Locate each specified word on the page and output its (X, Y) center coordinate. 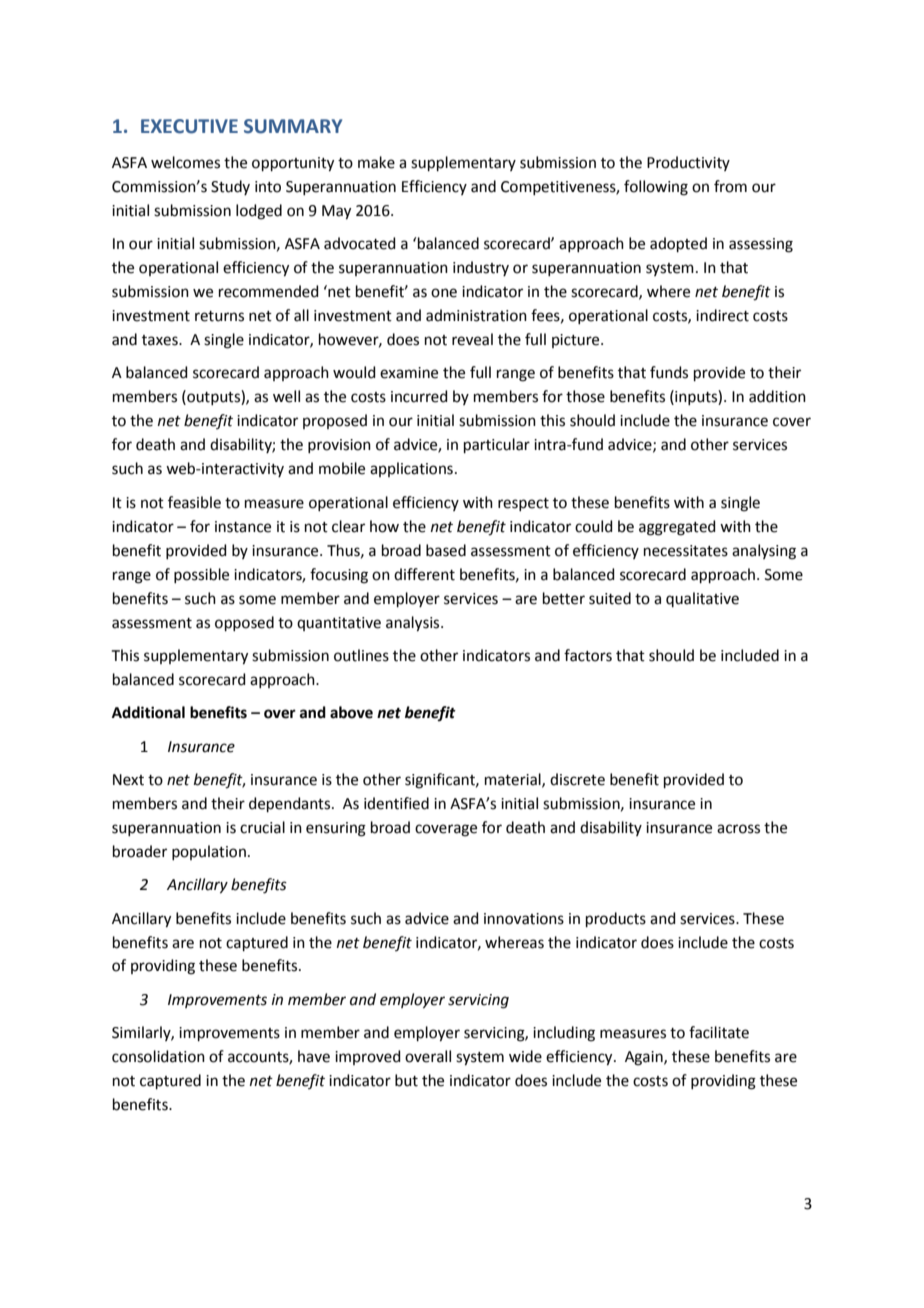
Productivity (688, 163)
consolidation (158, 1056)
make (376, 162)
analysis (414, 624)
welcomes (185, 162)
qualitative (702, 599)
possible (201, 575)
